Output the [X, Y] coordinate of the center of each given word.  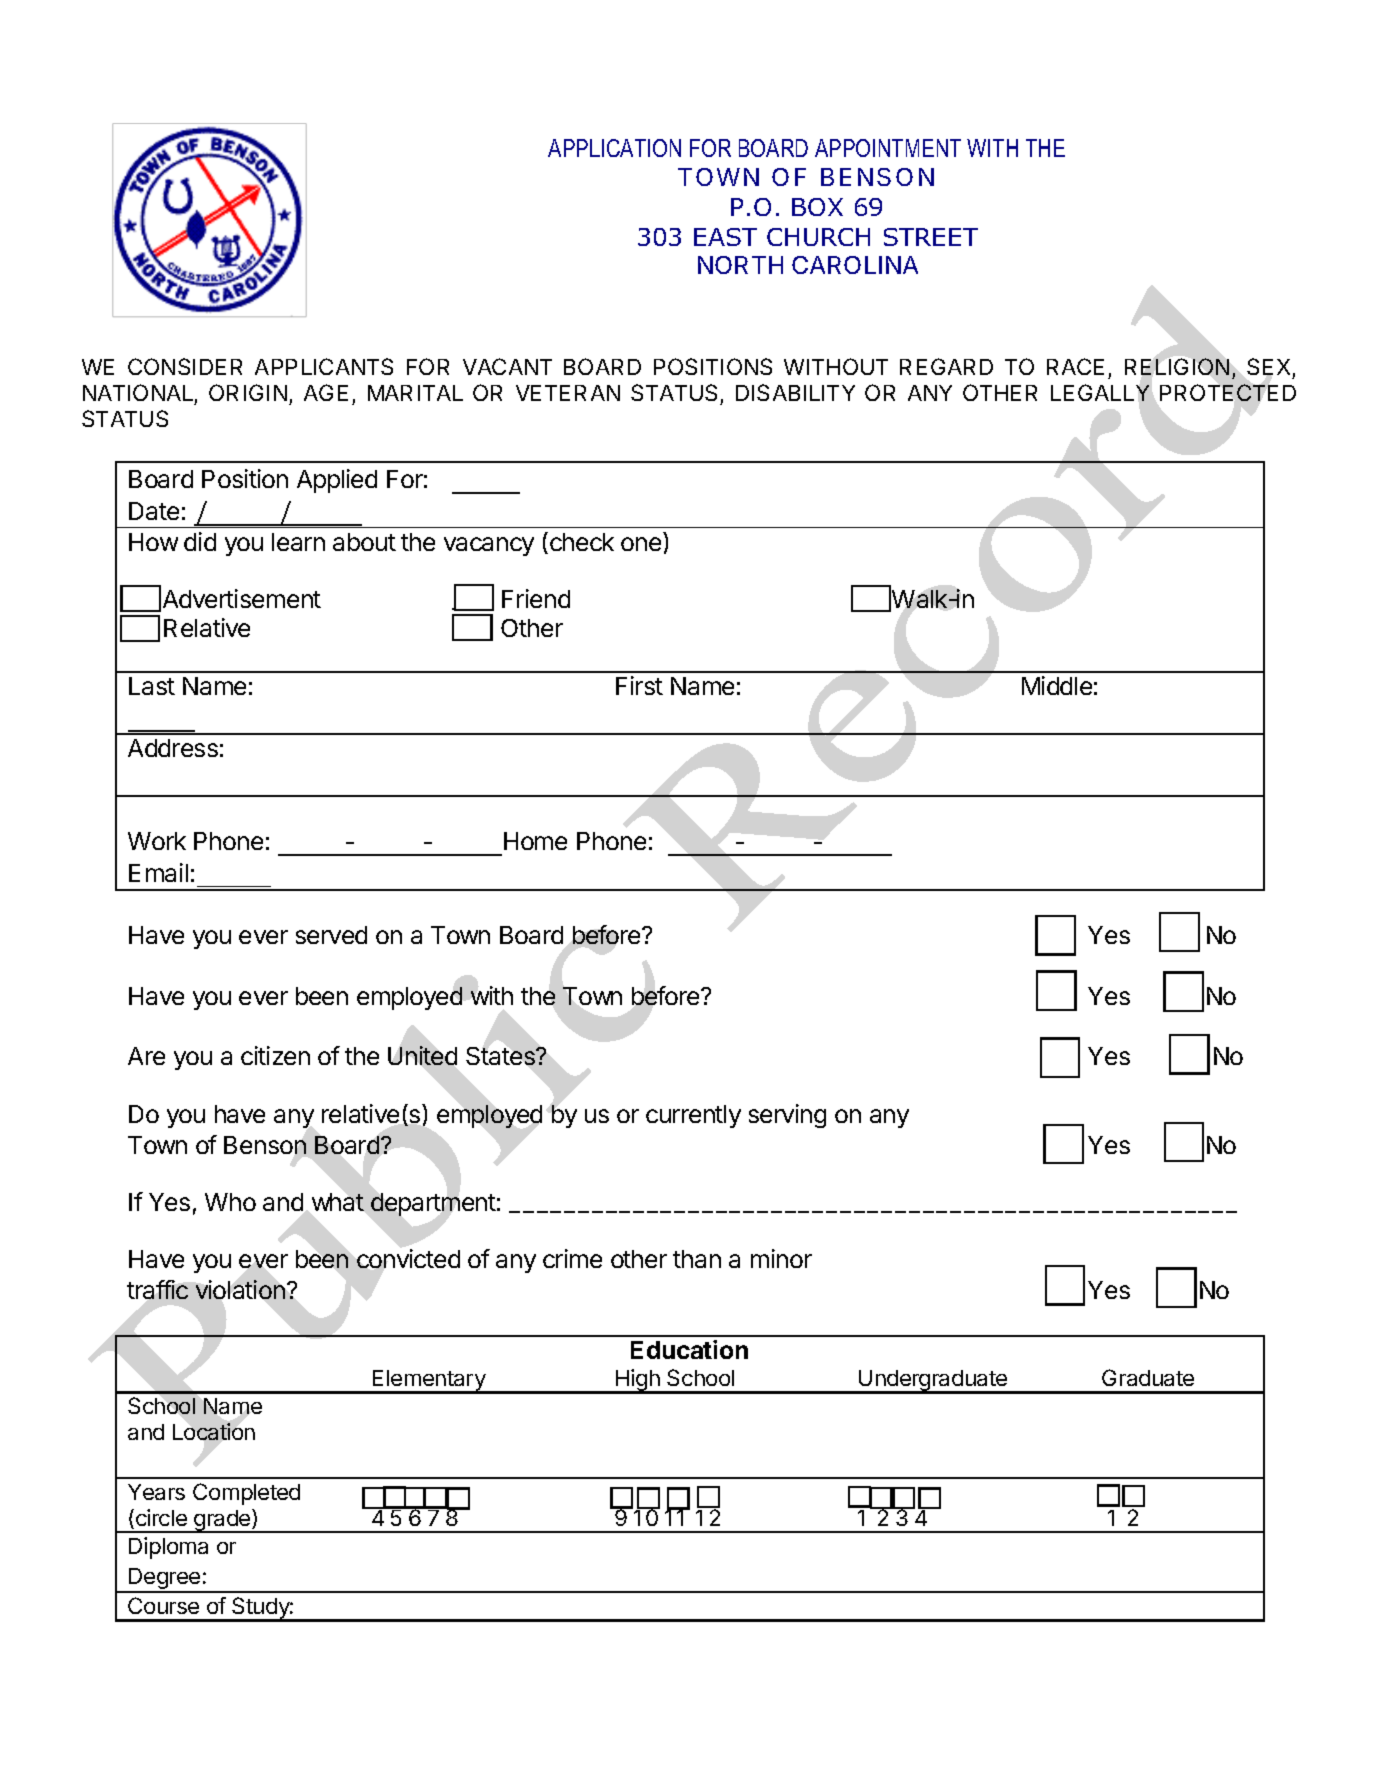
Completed [246, 1494]
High [638, 1381]
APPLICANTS [324, 366]
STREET [931, 237]
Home [535, 841]
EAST [725, 237]
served [331, 935]
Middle [1057, 685]
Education [689, 1349]
